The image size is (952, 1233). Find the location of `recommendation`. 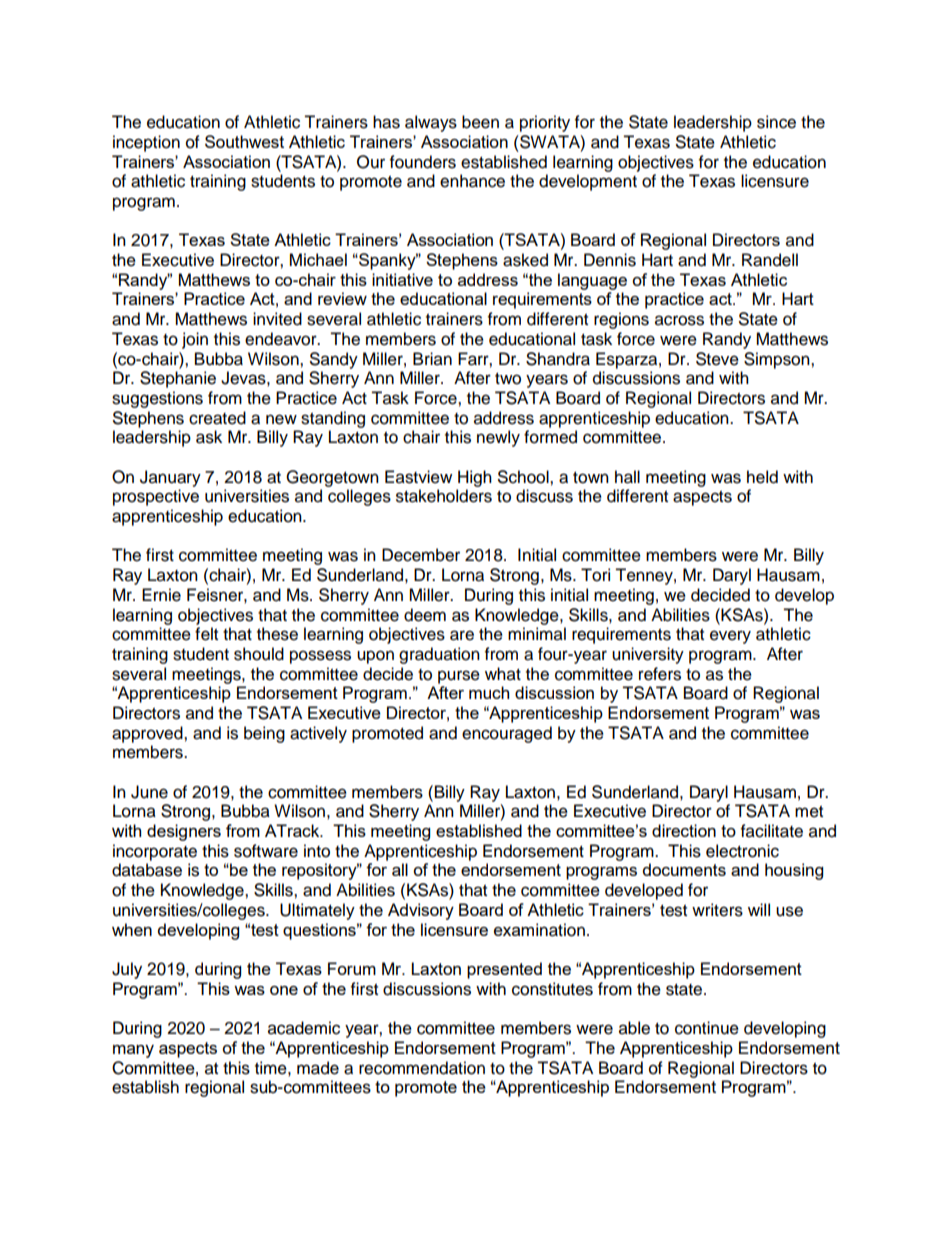

recommendation is located at coordinates (422, 1068).
